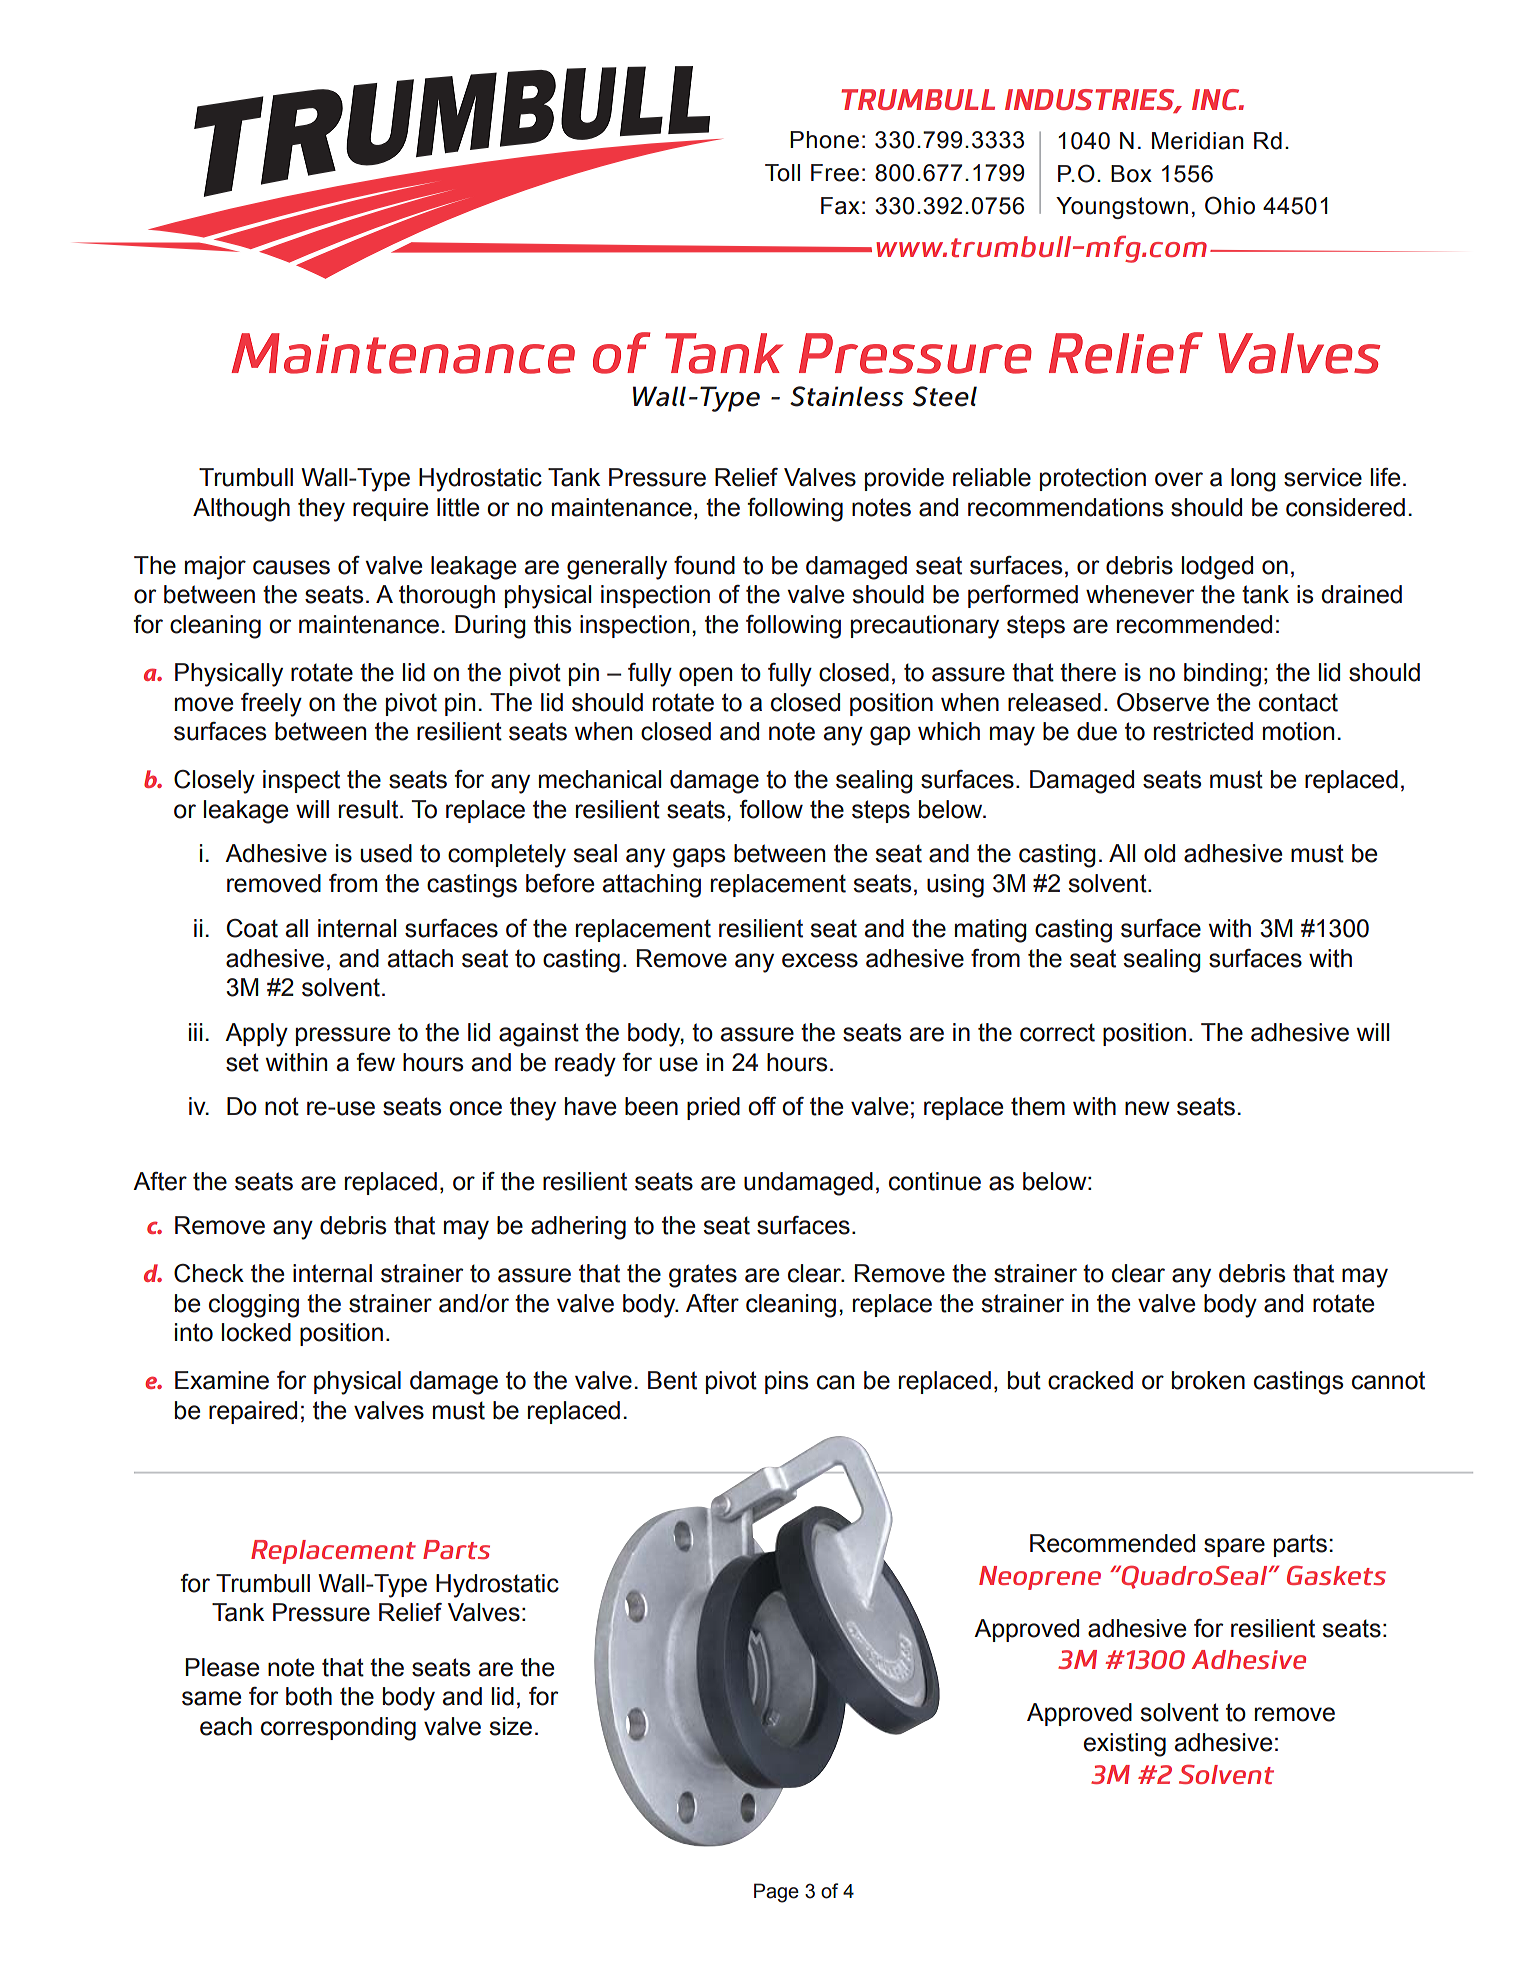 The image size is (1518, 1964). What do you see at coordinates (820, 960) in the page?
I see `excess` at bounding box center [820, 960].
